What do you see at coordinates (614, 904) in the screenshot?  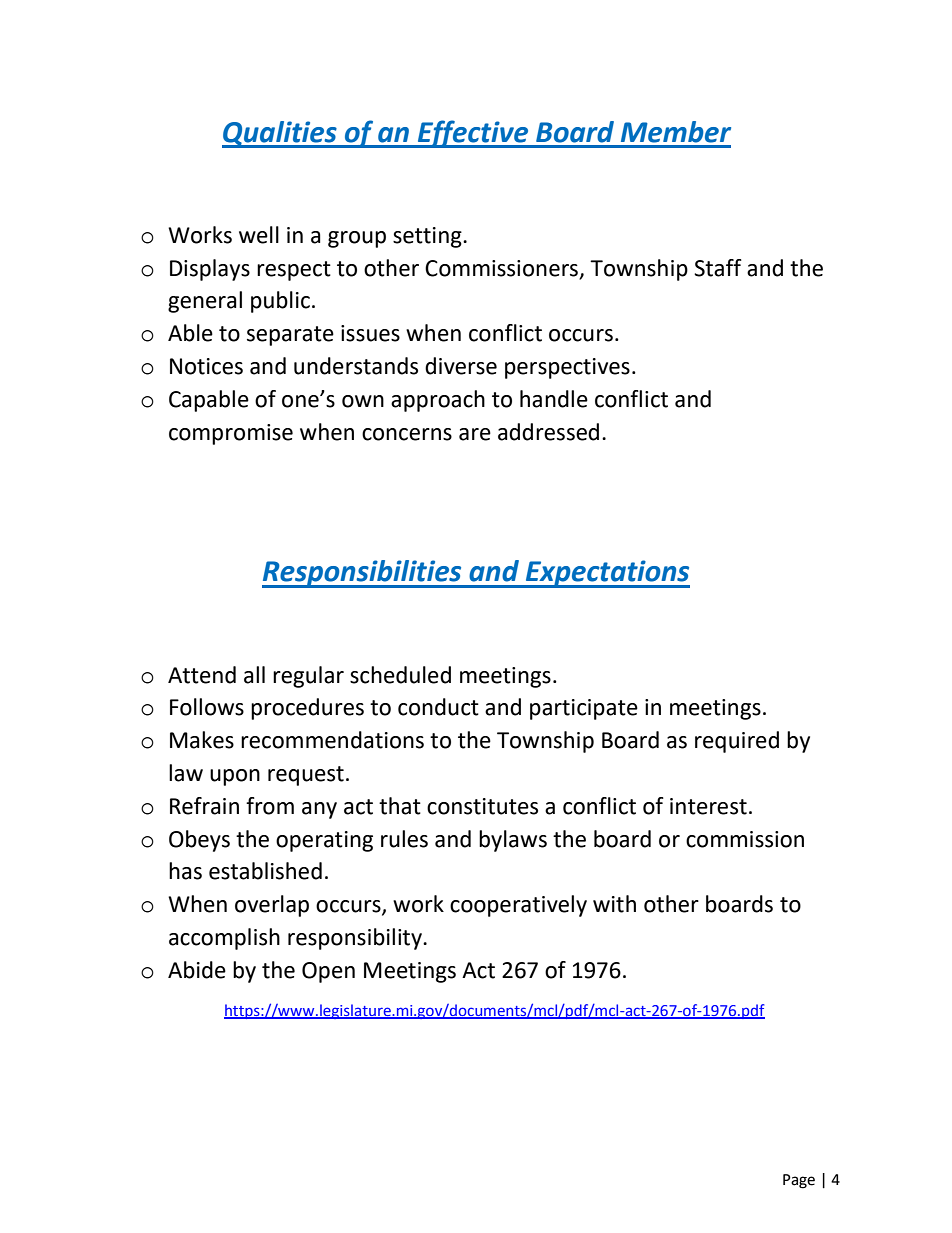 I see `with` at bounding box center [614, 904].
